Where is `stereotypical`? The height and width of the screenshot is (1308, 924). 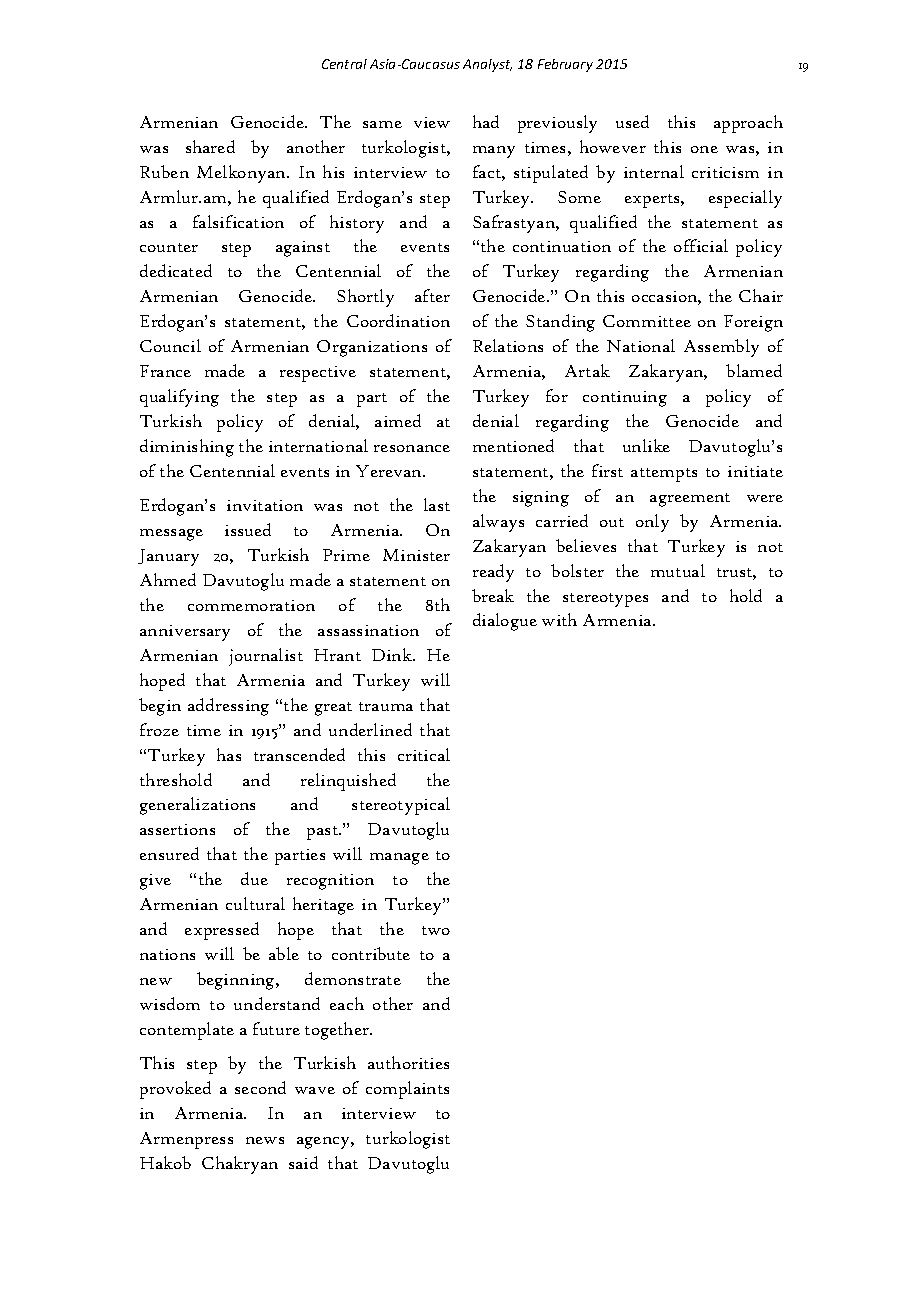 stereotypical is located at coordinates (401, 806).
